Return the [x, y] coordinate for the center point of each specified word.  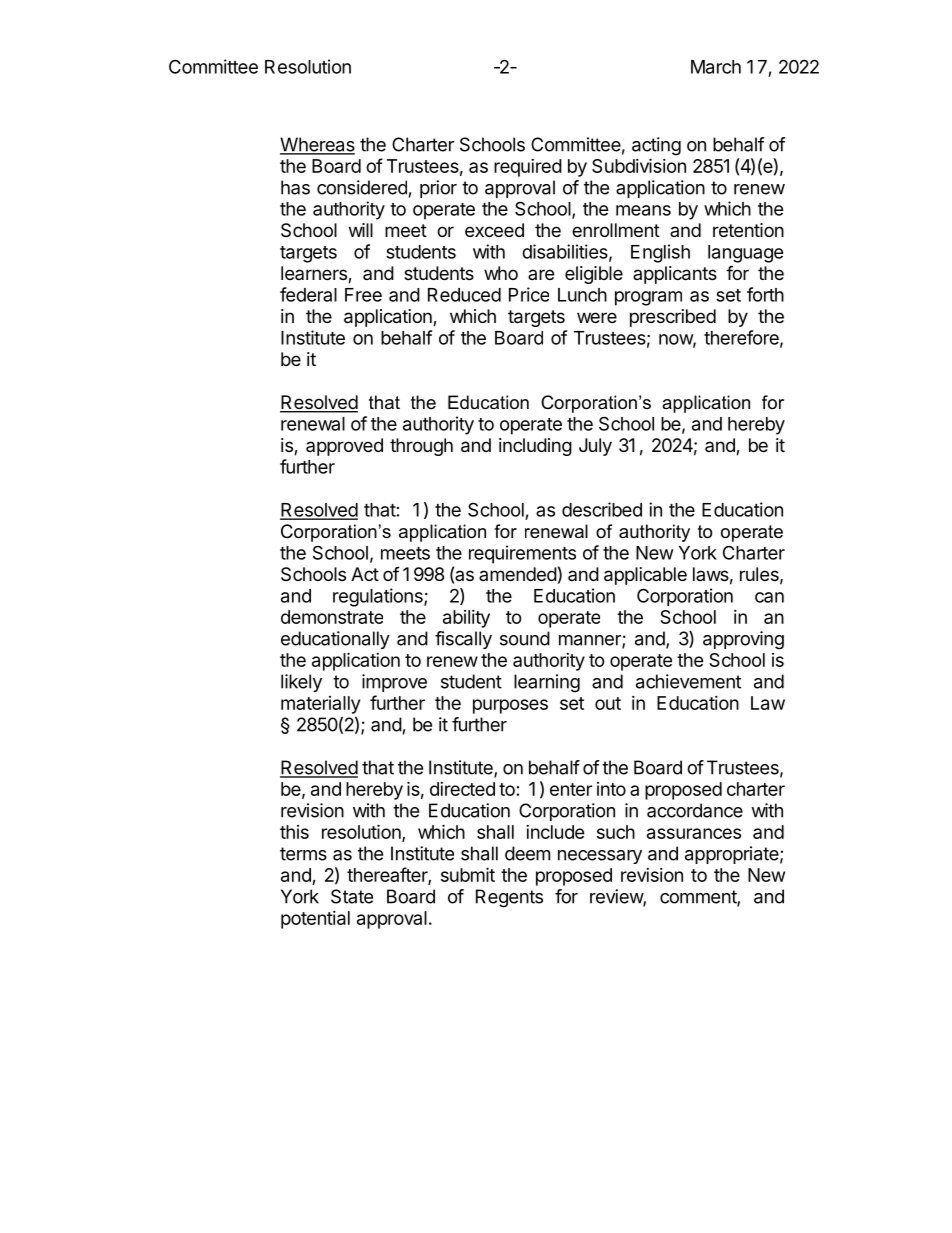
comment [699, 898]
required [528, 168]
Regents [509, 898]
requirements [522, 554]
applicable [645, 576]
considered [362, 187]
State [352, 896]
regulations [379, 597]
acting [656, 146]
